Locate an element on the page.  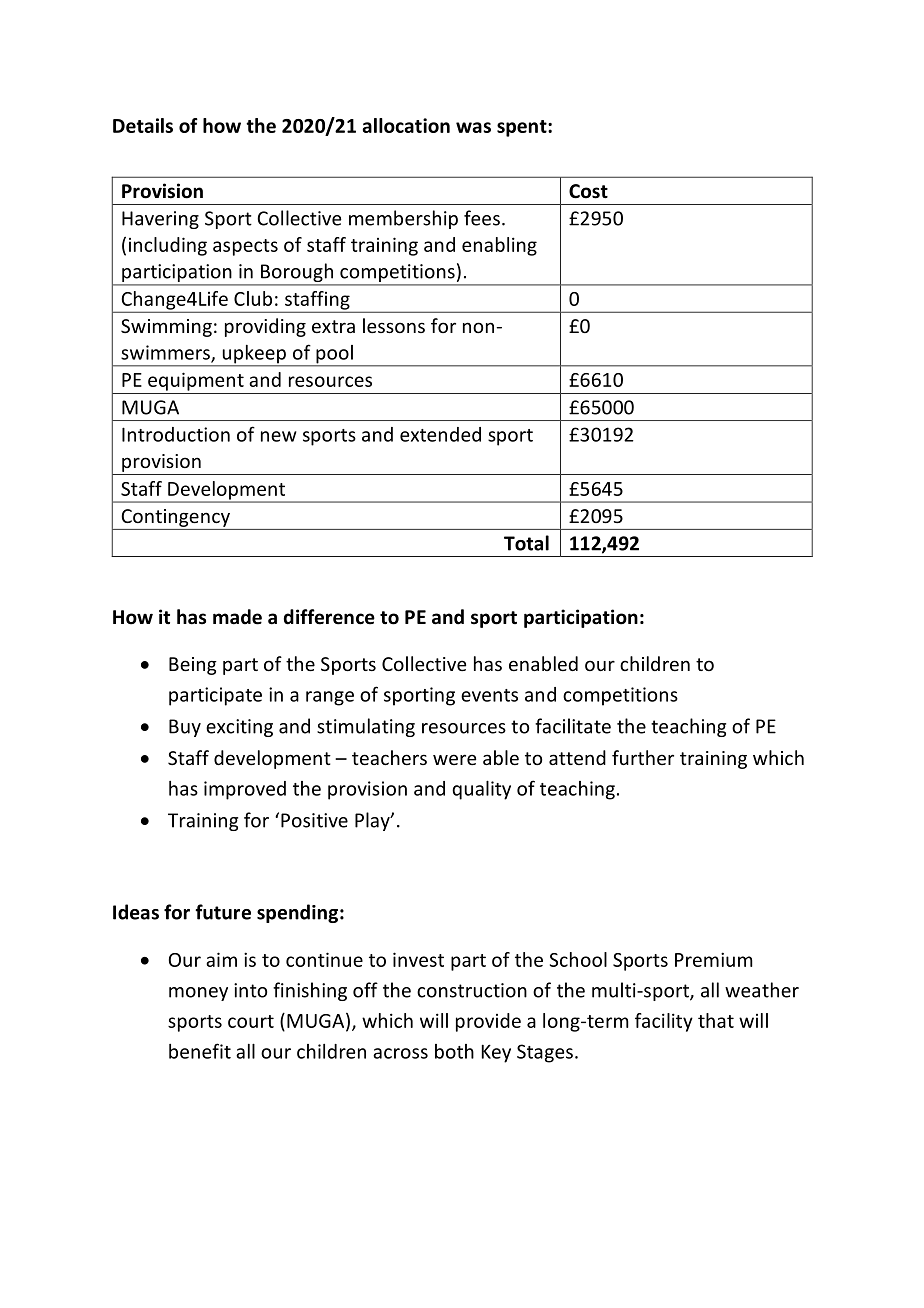
future is located at coordinates (223, 912).
